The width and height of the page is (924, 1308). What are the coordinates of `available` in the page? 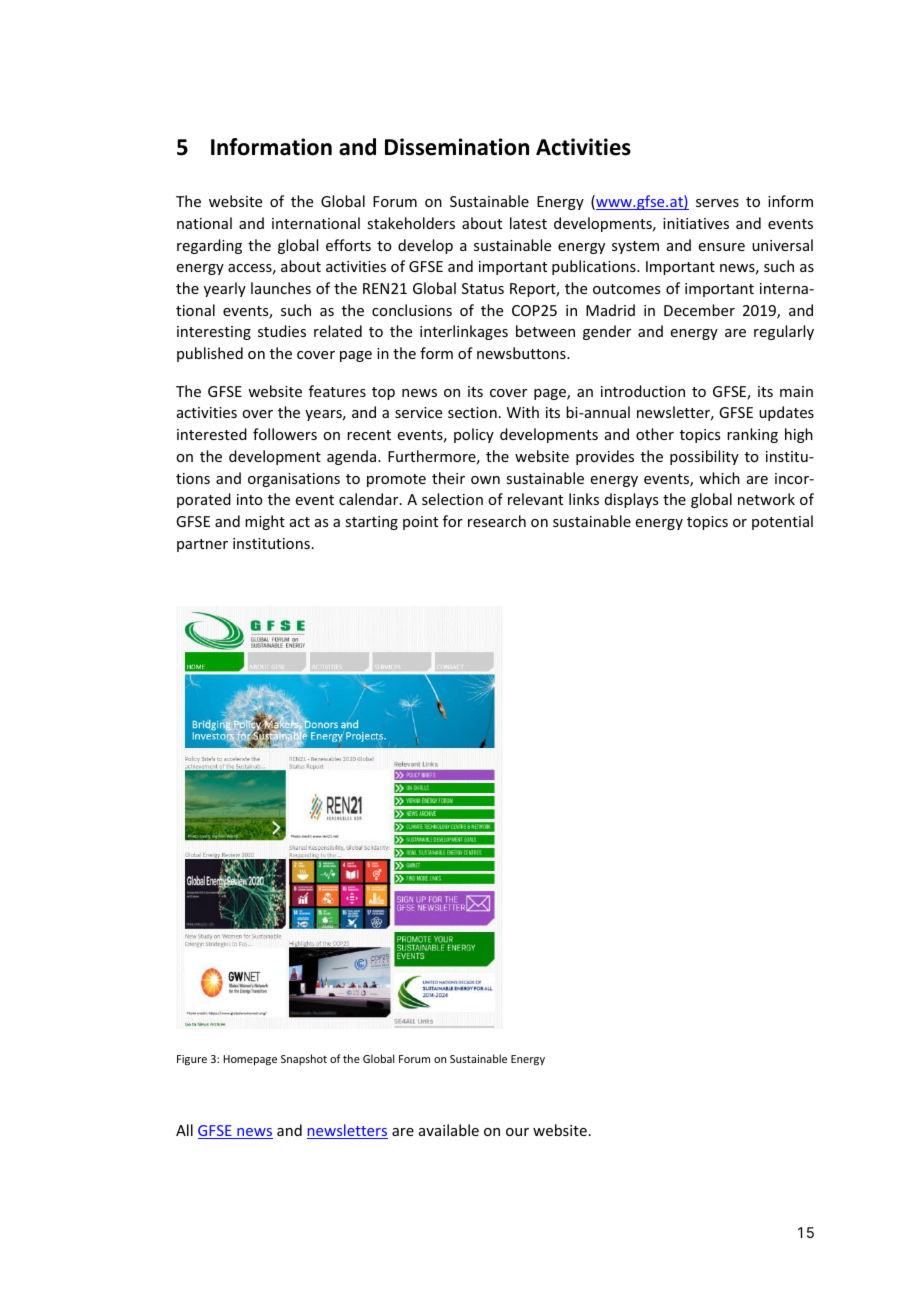 It's located at (449, 1130).
